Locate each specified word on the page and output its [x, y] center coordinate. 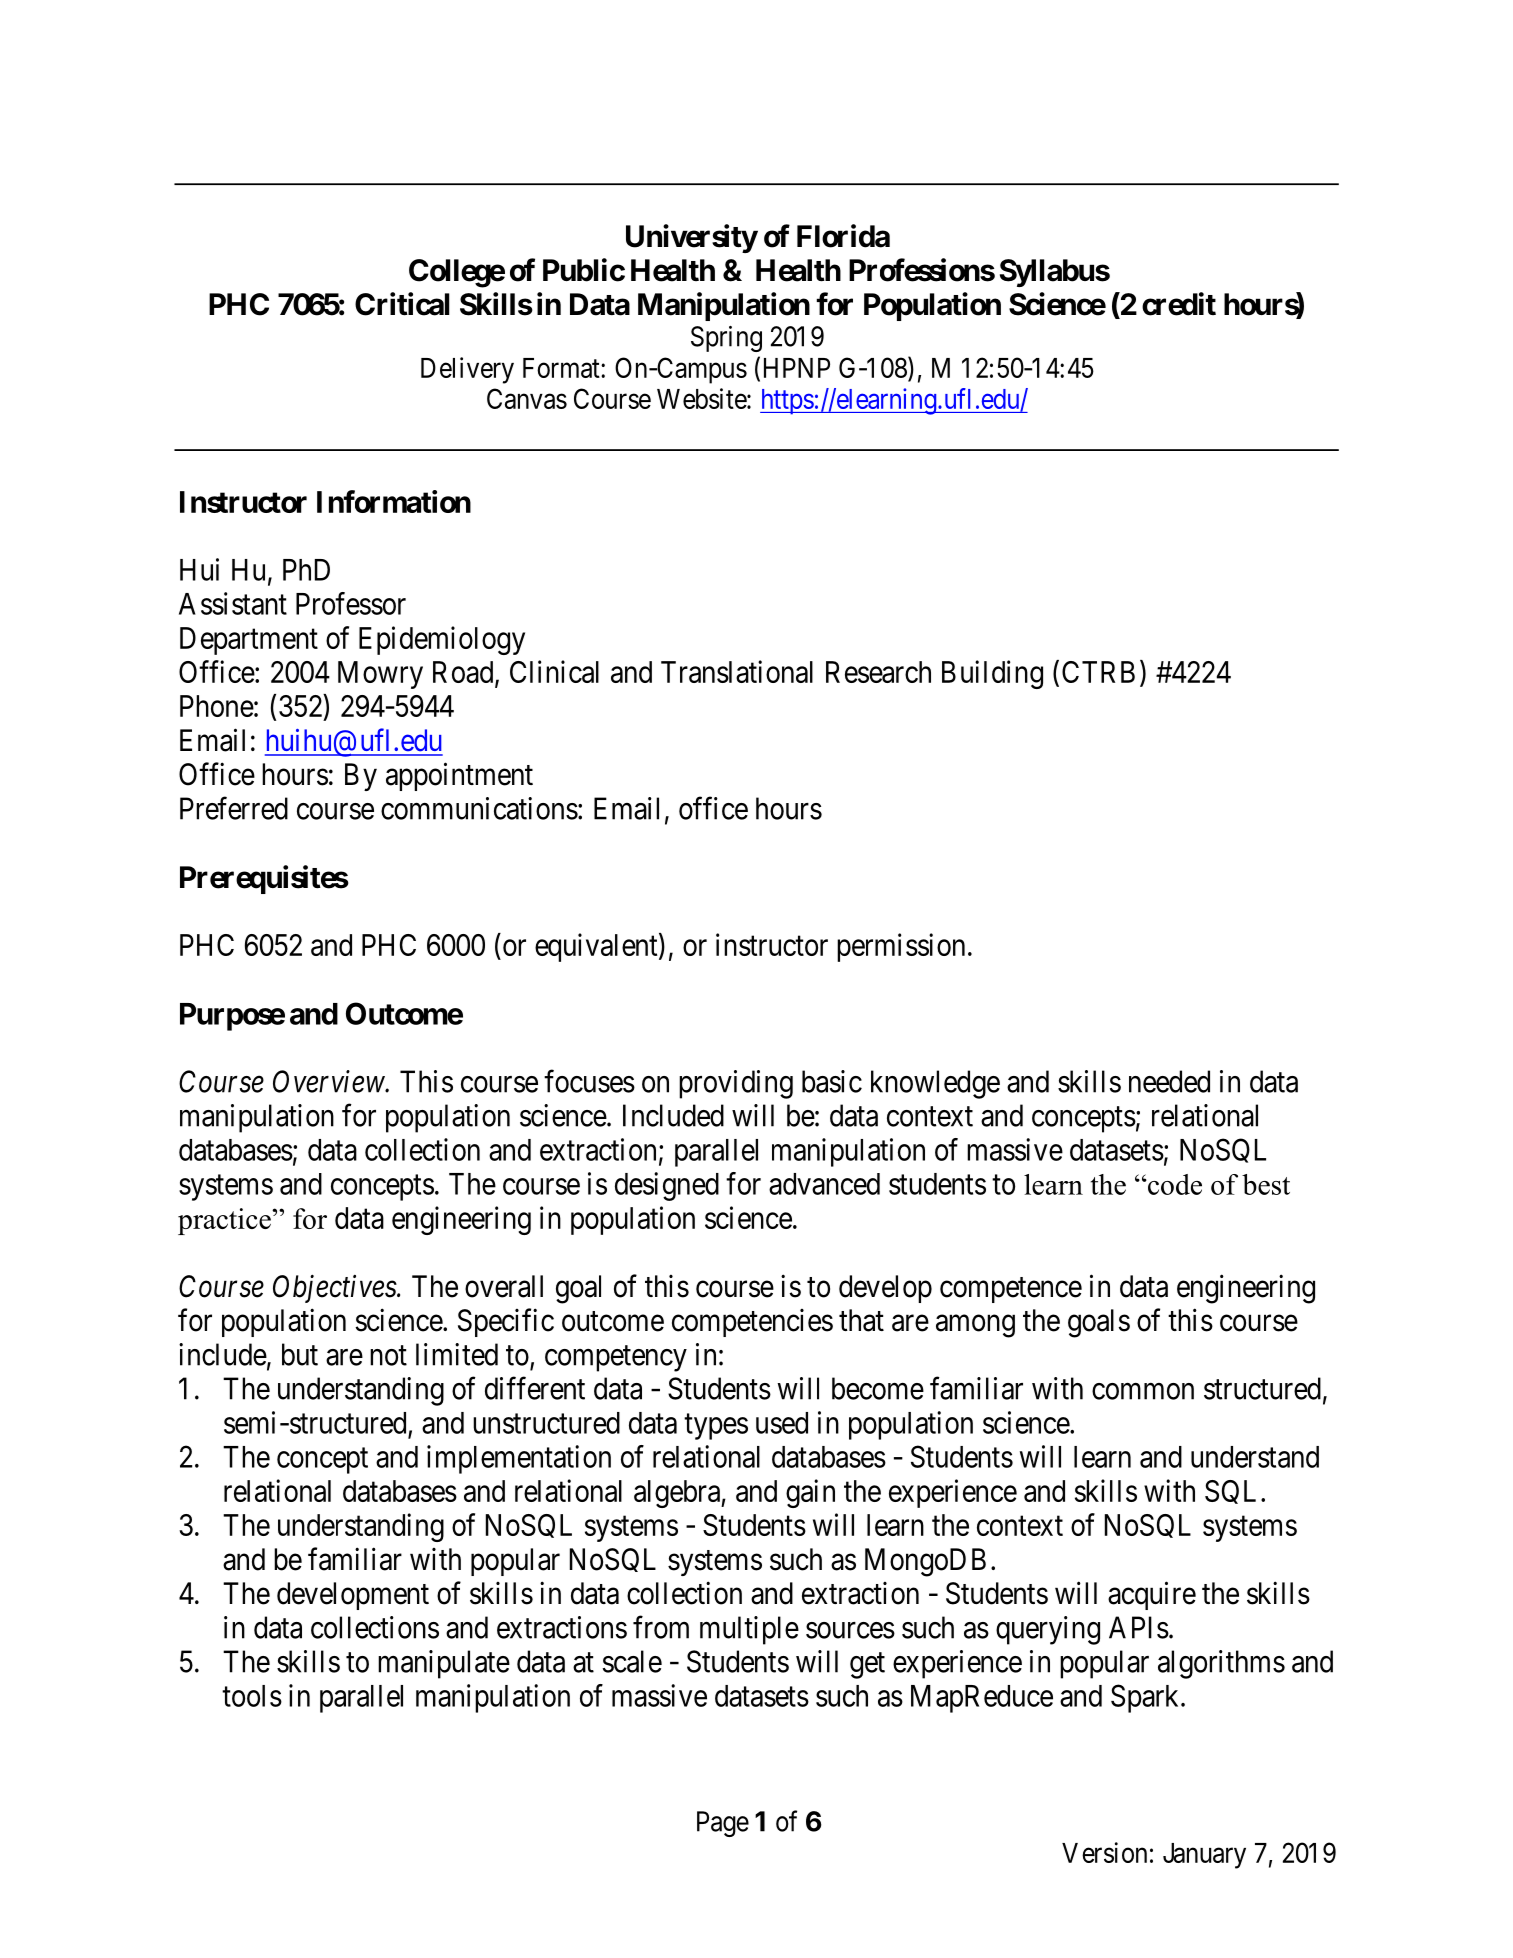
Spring [726, 339]
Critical [402, 304]
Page [723, 1824]
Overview [329, 1081]
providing [736, 1084]
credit [1179, 304]
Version [1104, 1852]
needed [1169, 1081]
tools [252, 1696]
